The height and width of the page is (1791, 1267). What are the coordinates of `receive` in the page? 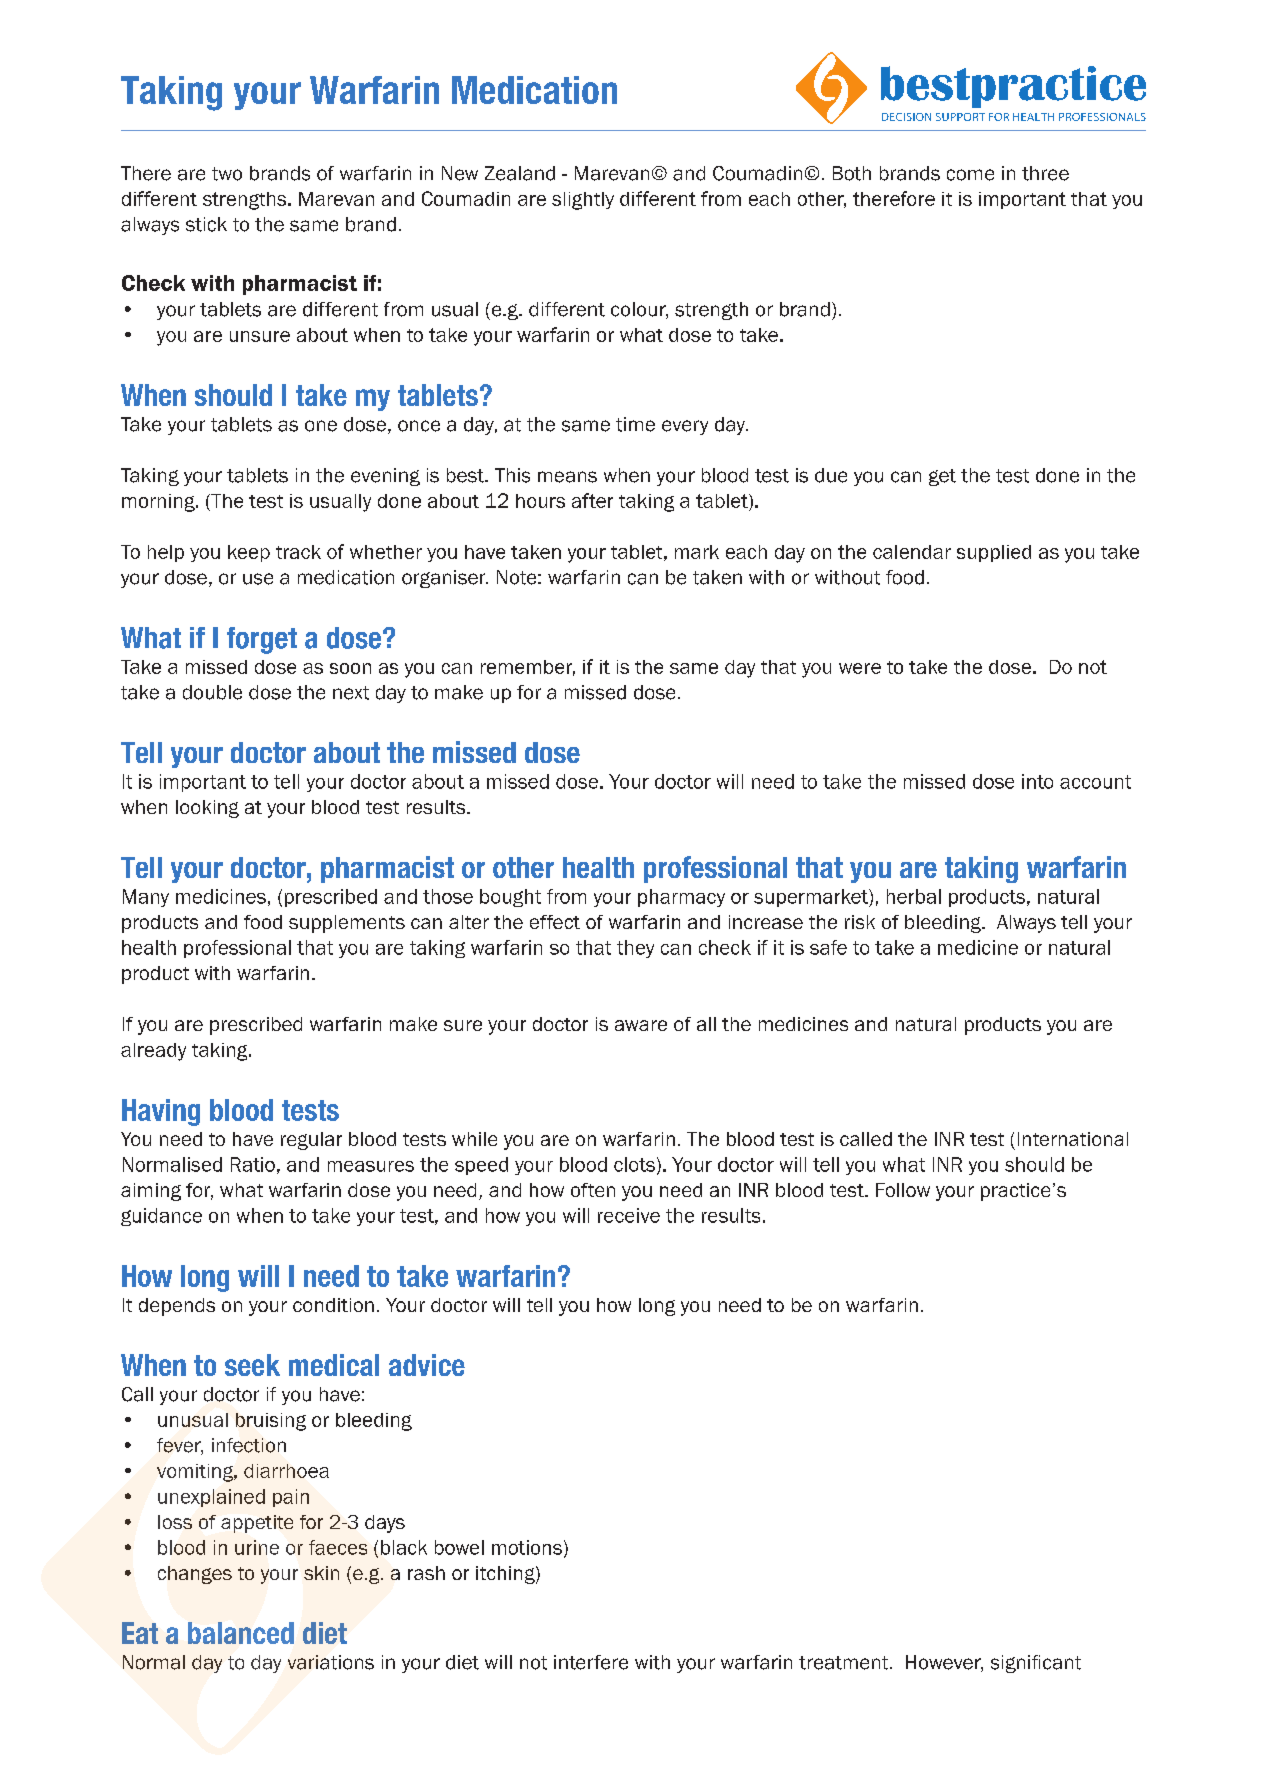 It's located at (629, 1215).
